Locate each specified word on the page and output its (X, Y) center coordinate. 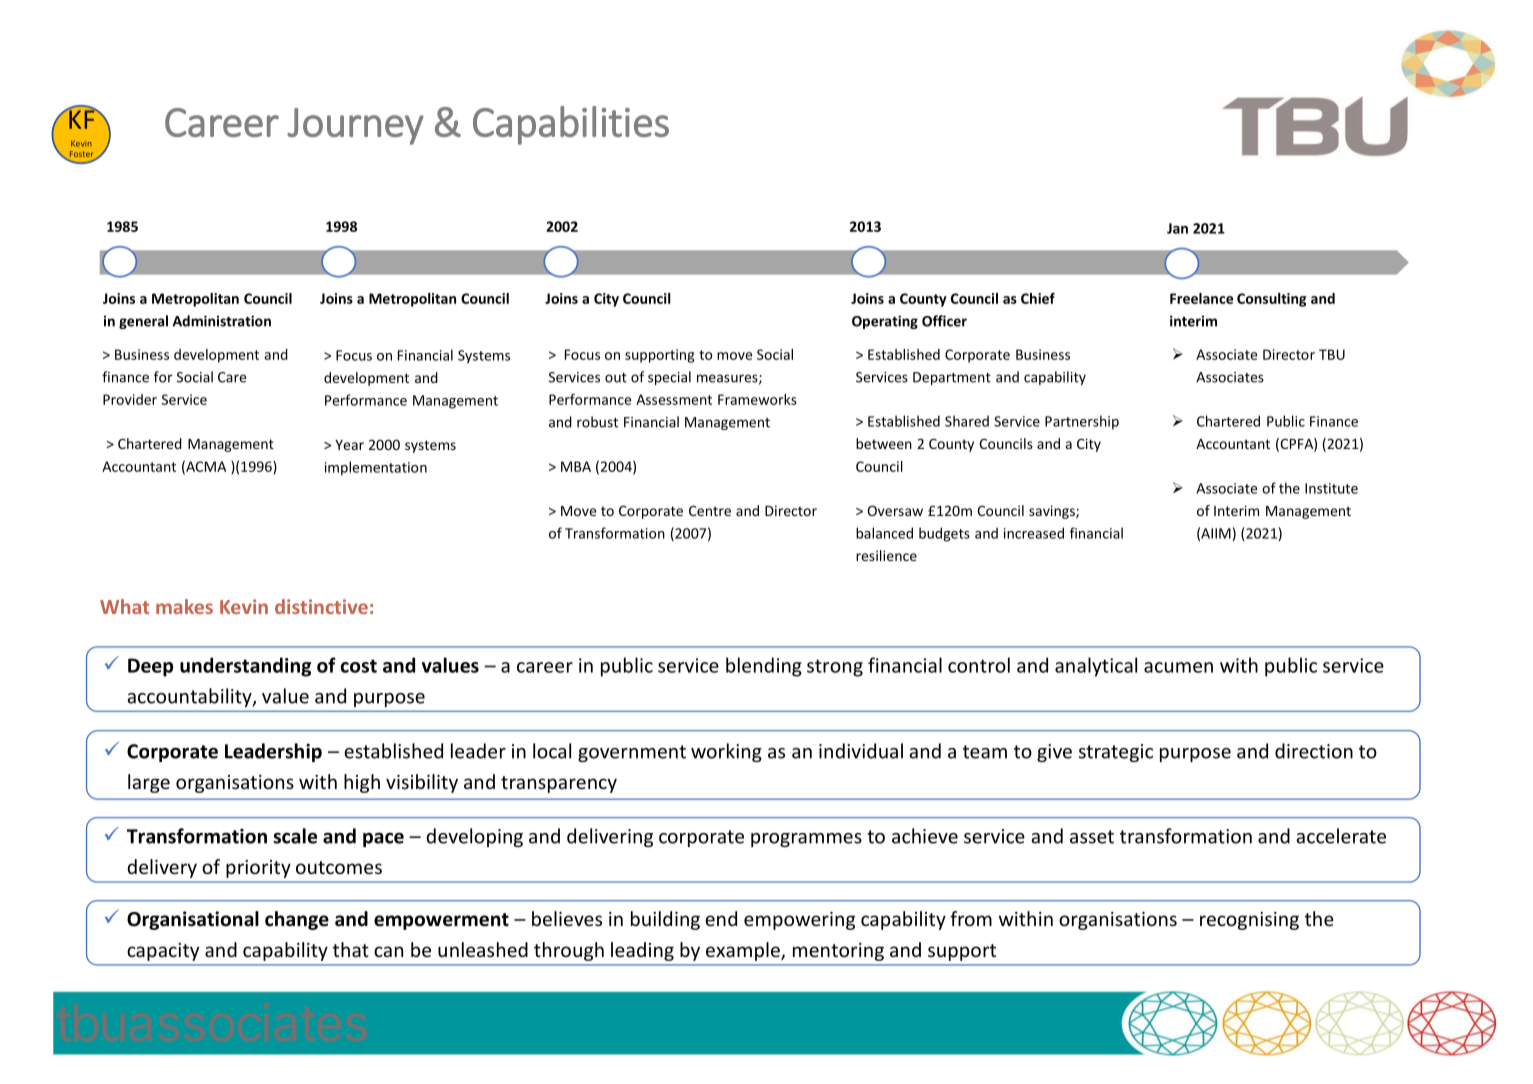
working (726, 752)
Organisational (193, 920)
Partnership (1082, 422)
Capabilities (571, 125)
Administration (222, 321)
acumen (1178, 667)
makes (184, 606)
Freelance (1201, 298)
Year (349, 445)
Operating (885, 322)
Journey (355, 126)
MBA (576, 466)
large (149, 783)
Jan (1177, 228)
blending (764, 667)
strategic (1116, 753)
